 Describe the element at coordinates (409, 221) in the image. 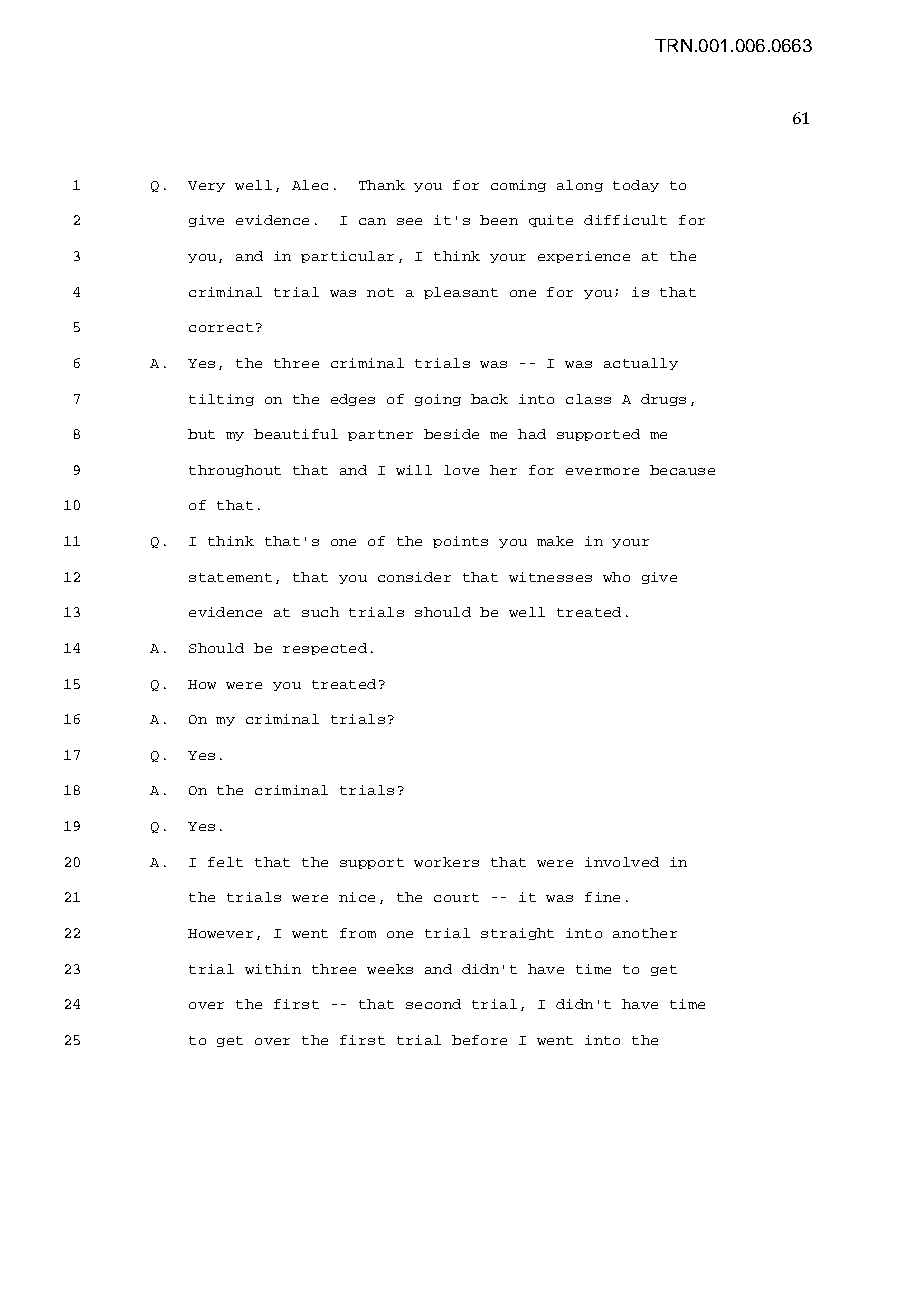

I see `see` at that location.
